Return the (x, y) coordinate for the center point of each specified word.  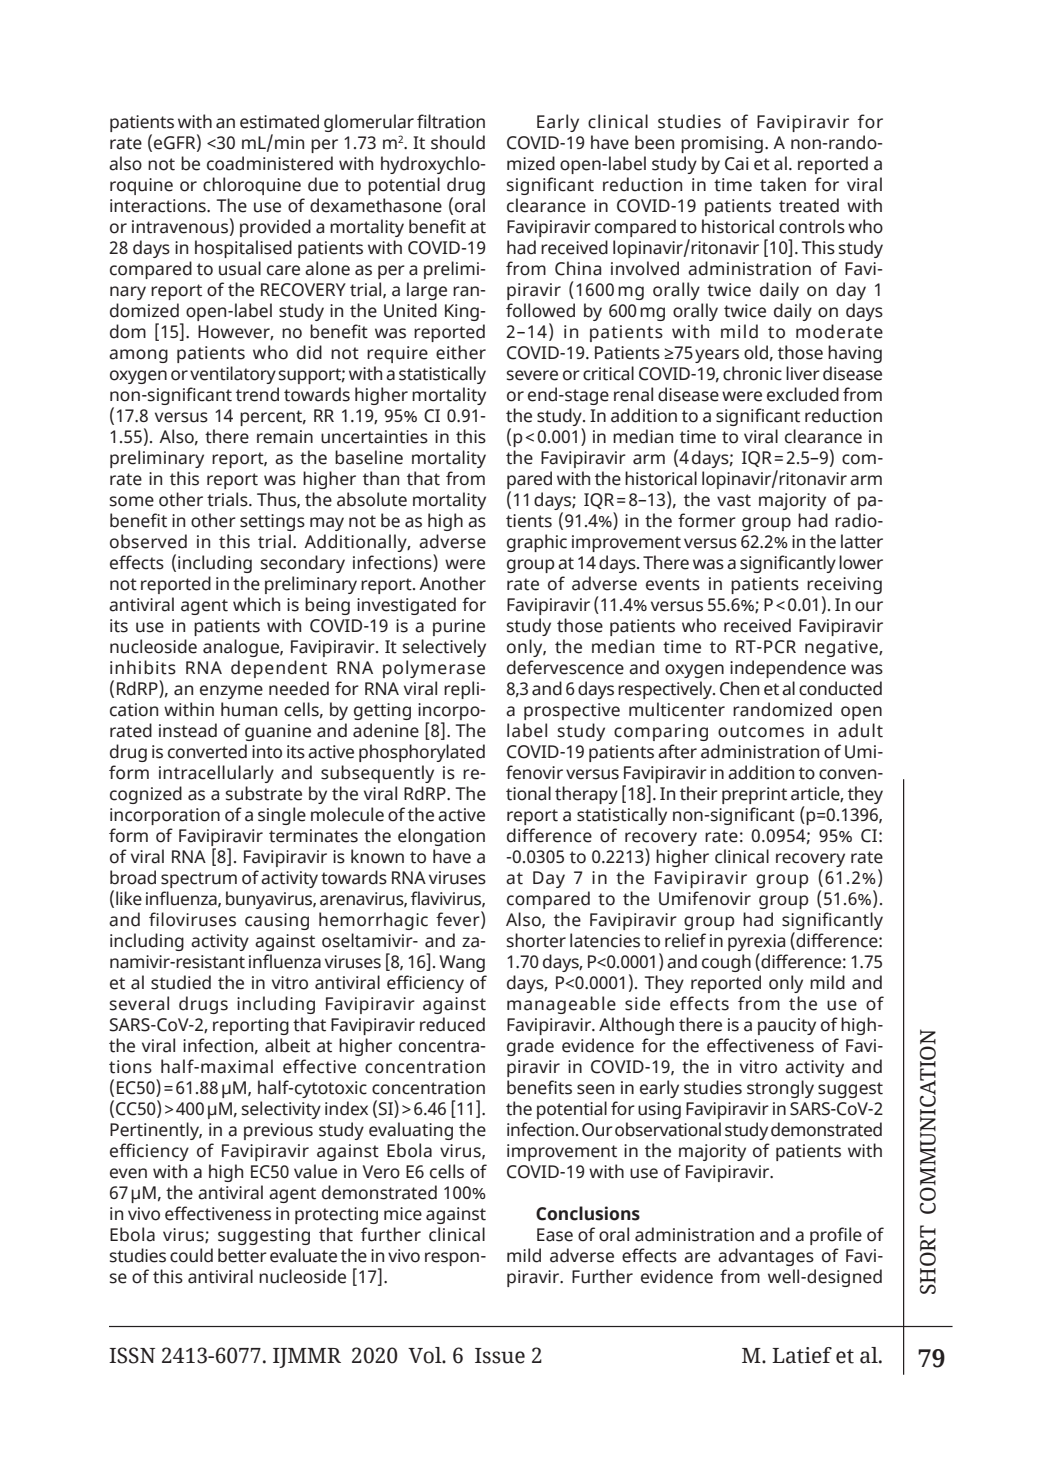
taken (783, 184)
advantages (766, 1257)
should (458, 142)
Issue (500, 1356)
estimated (279, 121)
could (191, 1255)
